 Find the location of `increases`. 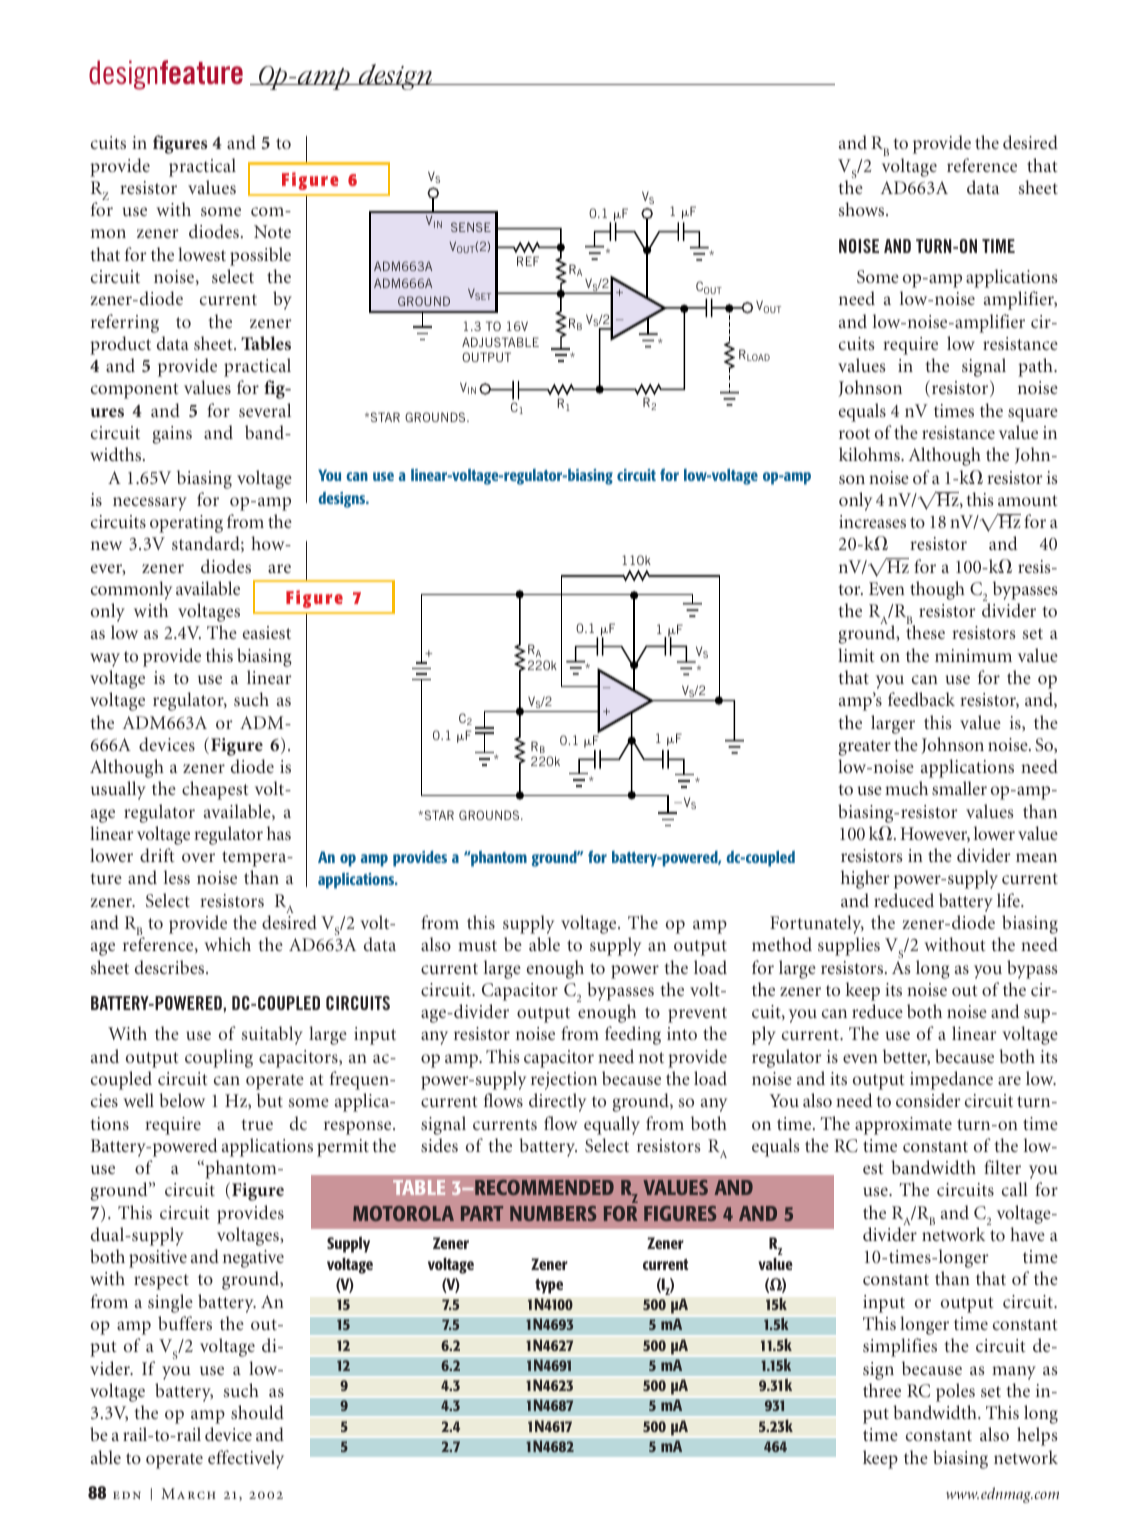

increases is located at coordinates (872, 521).
